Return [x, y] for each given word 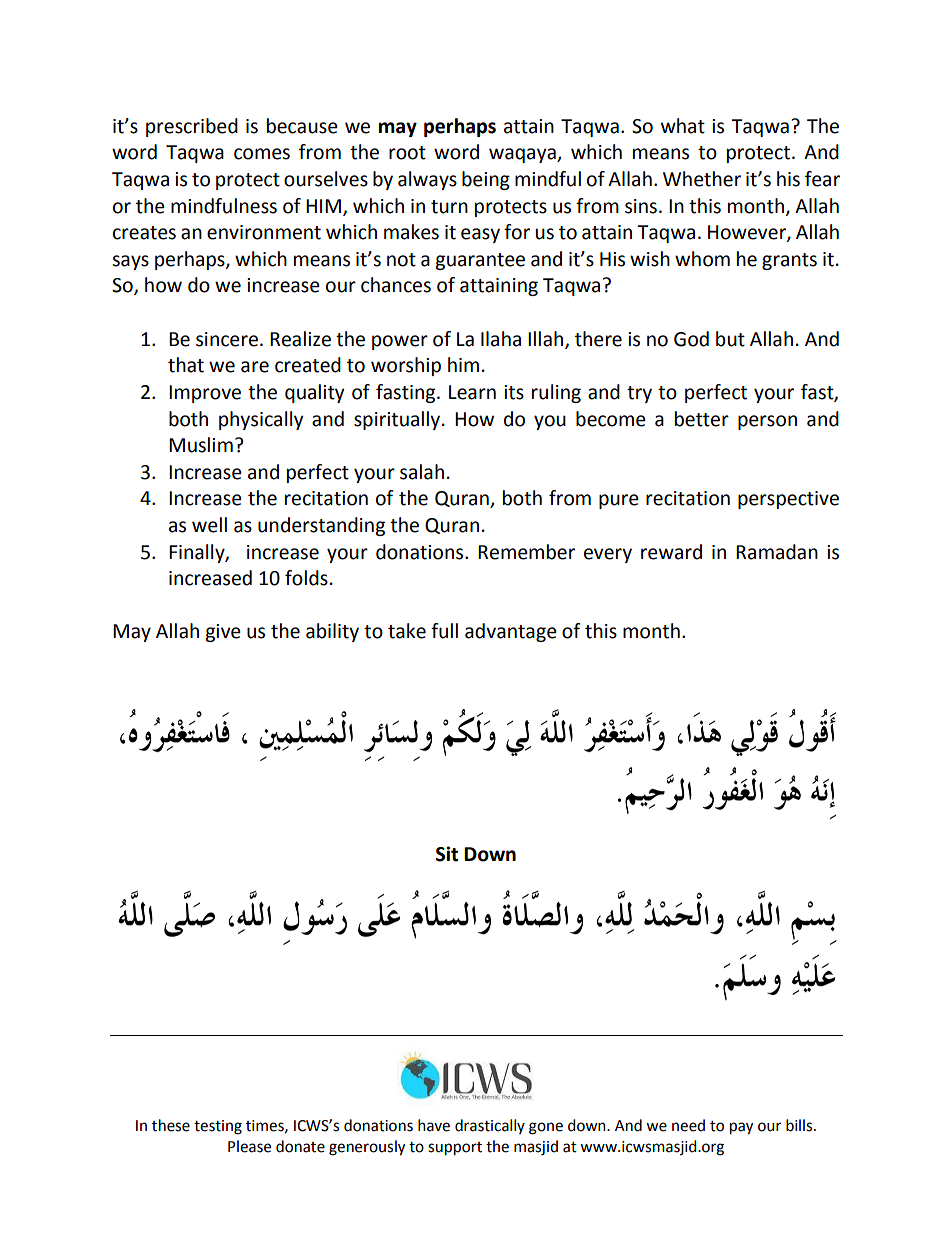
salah [422, 472]
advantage [511, 632]
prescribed [192, 127]
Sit [447, 854]
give [223, 633]
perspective [788, 500]
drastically [490, 1126]
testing [218, 1127]
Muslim [201, 445]
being [486, 180]
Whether [702, 179]
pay [741, 1128]
